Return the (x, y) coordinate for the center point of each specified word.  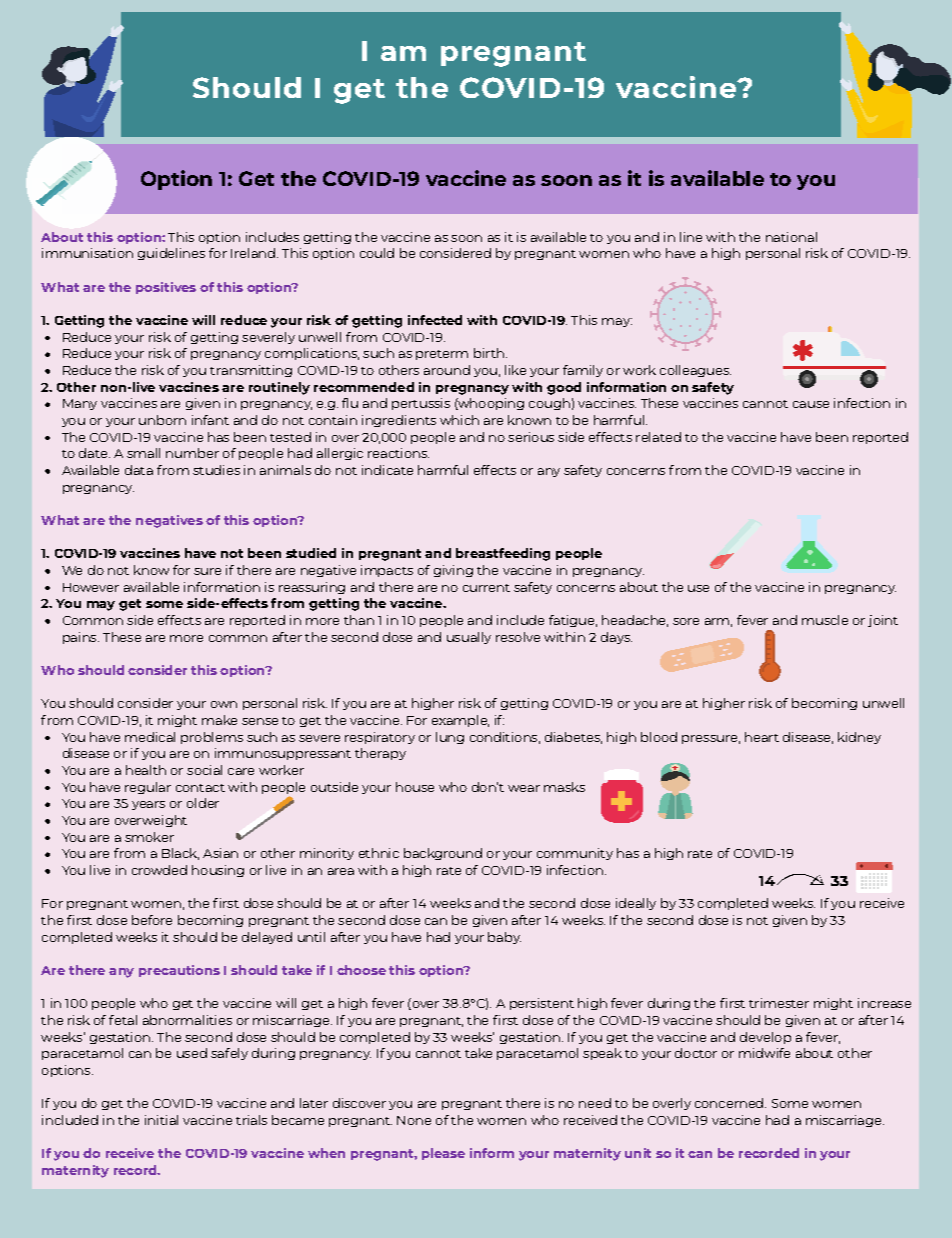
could (377, 253)
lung (450, 738)
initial (161, 1120)
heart (762, 737)
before (152, 920)
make (219, 720)
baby (504, 938)
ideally (636, 904)
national (791, 237)
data (139, 470)
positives (166, 288)
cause (811, 404)
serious (531, 437)
